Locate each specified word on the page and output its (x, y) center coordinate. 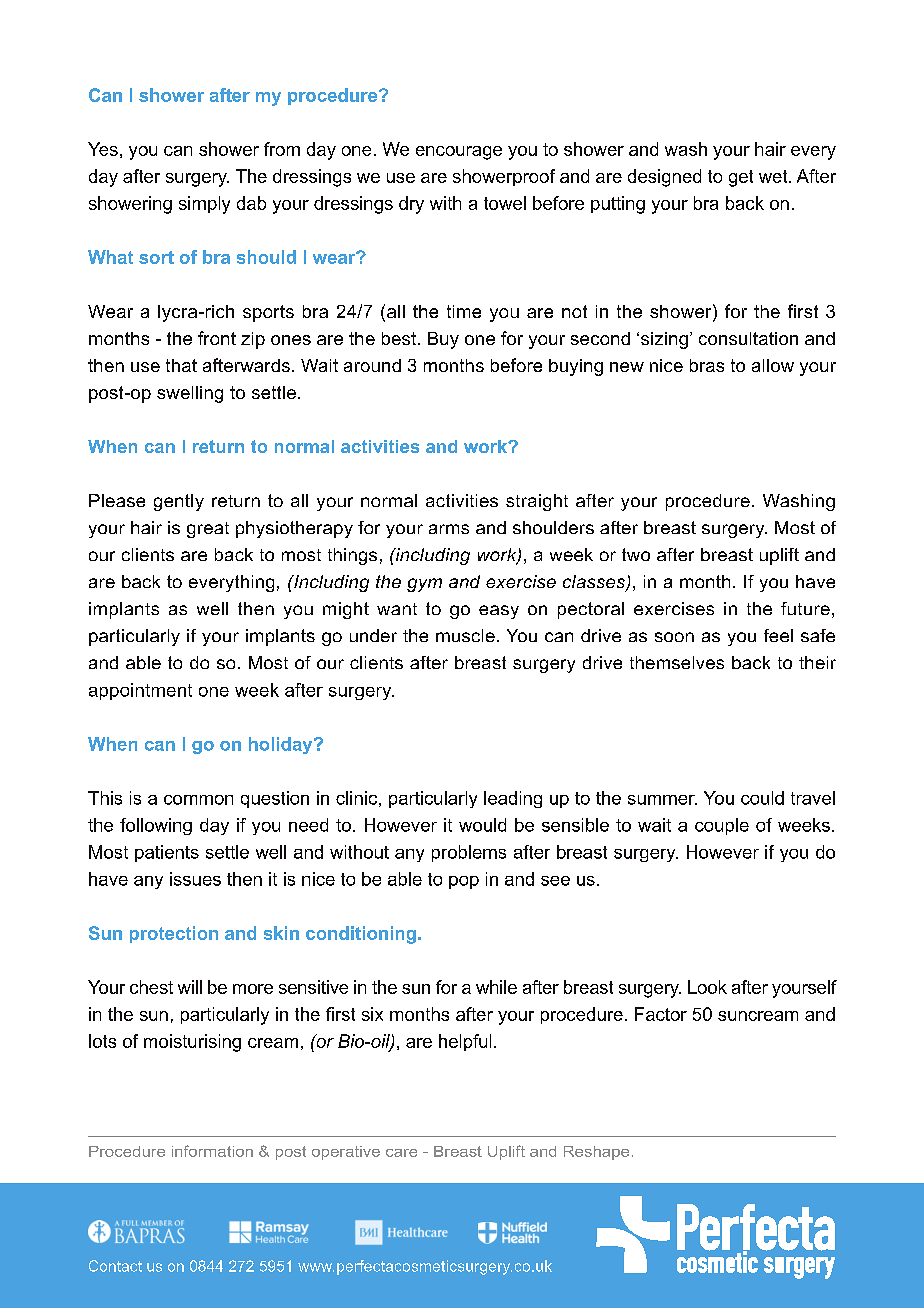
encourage (459, 153)
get (741, 178)
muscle (465, 635)
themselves (677, 662)
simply (204, 205)
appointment (140, 691)
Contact (115, 1266)
